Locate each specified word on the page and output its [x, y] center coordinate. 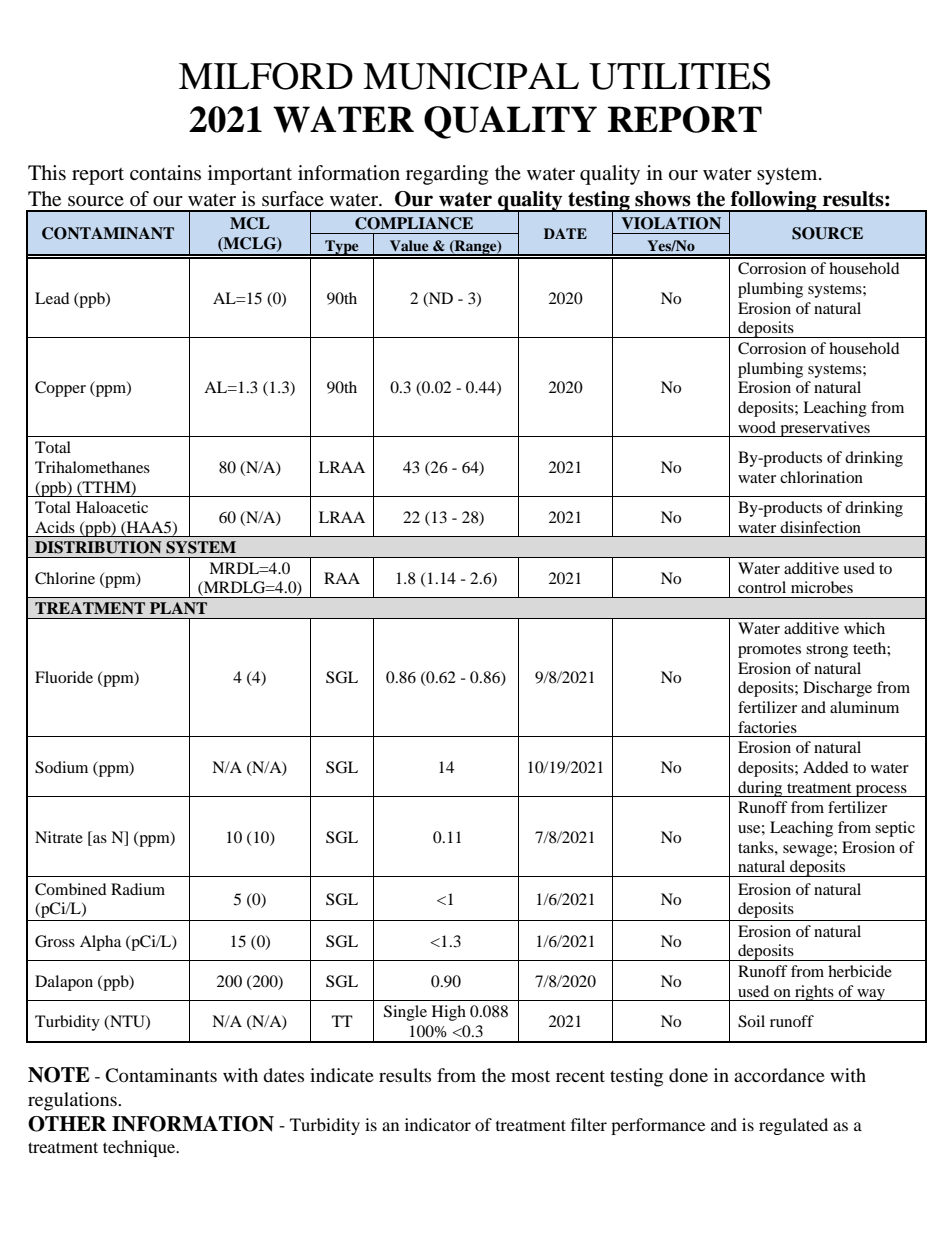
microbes [822, 587]
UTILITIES [679, 76]
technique [140, 1148]
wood [757, 427]
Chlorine [65, 578]
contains [165, 173]
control [762, 587]
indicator [438, 1124]
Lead [52, 298]
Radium [138, 889]
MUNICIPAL [471, 76]
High [449, 1013]
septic [895, 829]
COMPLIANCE [414, 223]
